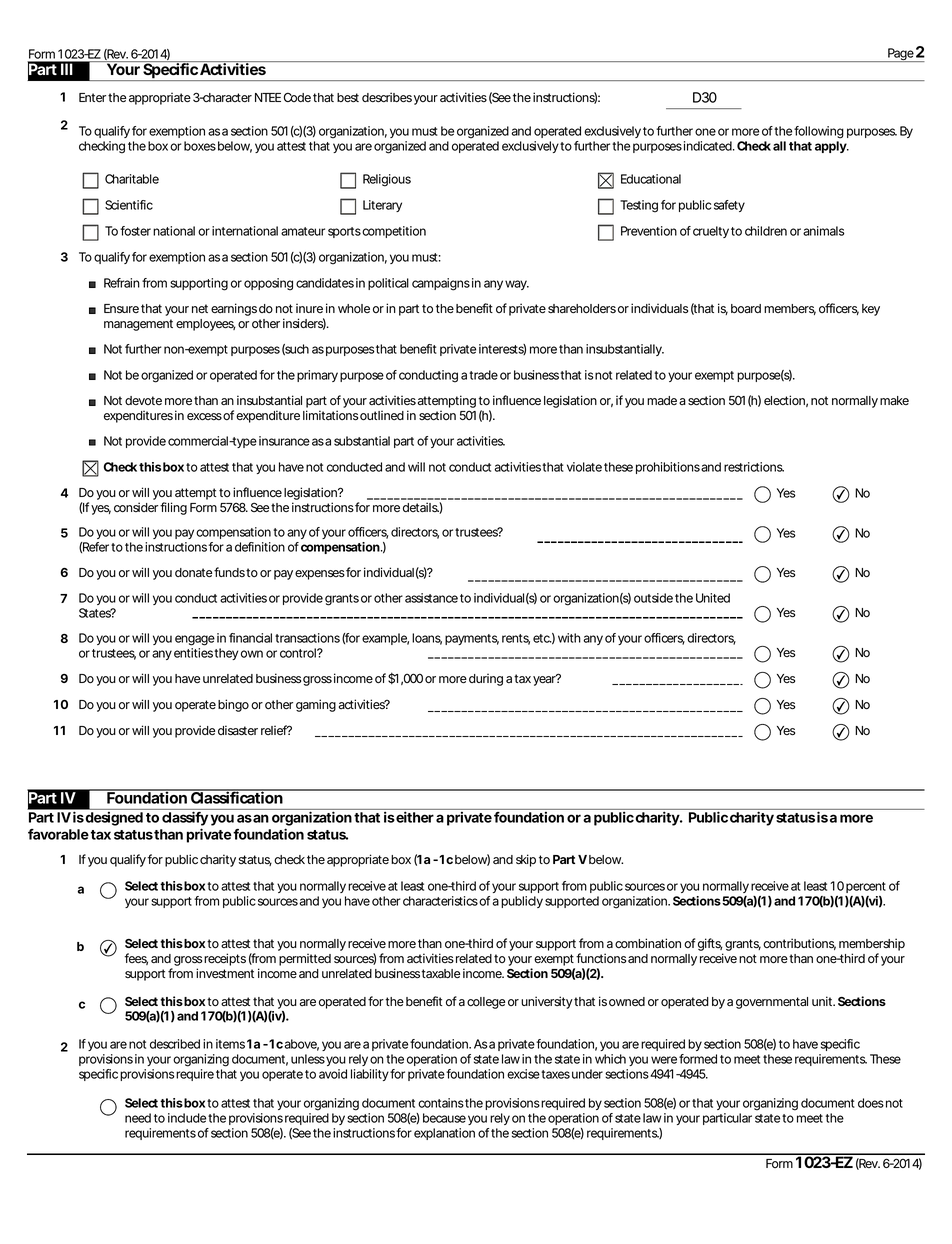 The image size is (952, 1244). I want to click on include, so click(187, 1118).
